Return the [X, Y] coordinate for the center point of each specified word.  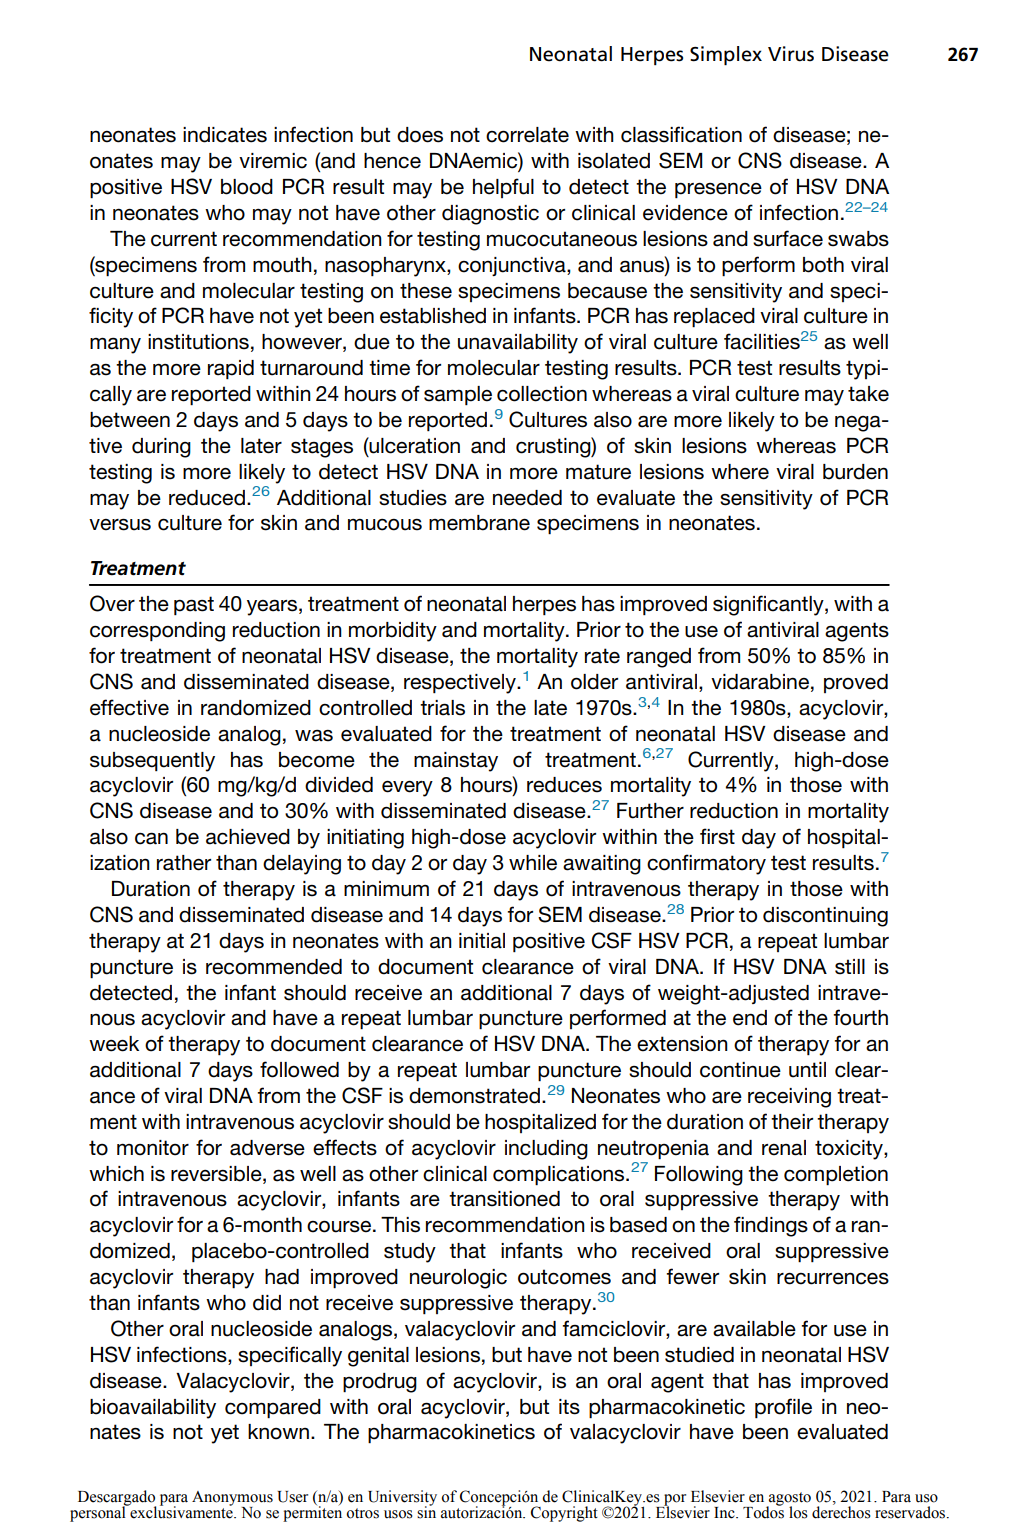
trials [442, 708]
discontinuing [825, 917]
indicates [225, 135]
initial [482, 941]
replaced [714, 317]
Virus [791, 54]
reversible [217, 1174]
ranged [659, 658]
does [420, 135]
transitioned [504, 1199]
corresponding [157, 632]
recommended [274, 967]
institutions [198, 342]
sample [458, 395]
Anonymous [232, 1499]
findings [771, 1226]
